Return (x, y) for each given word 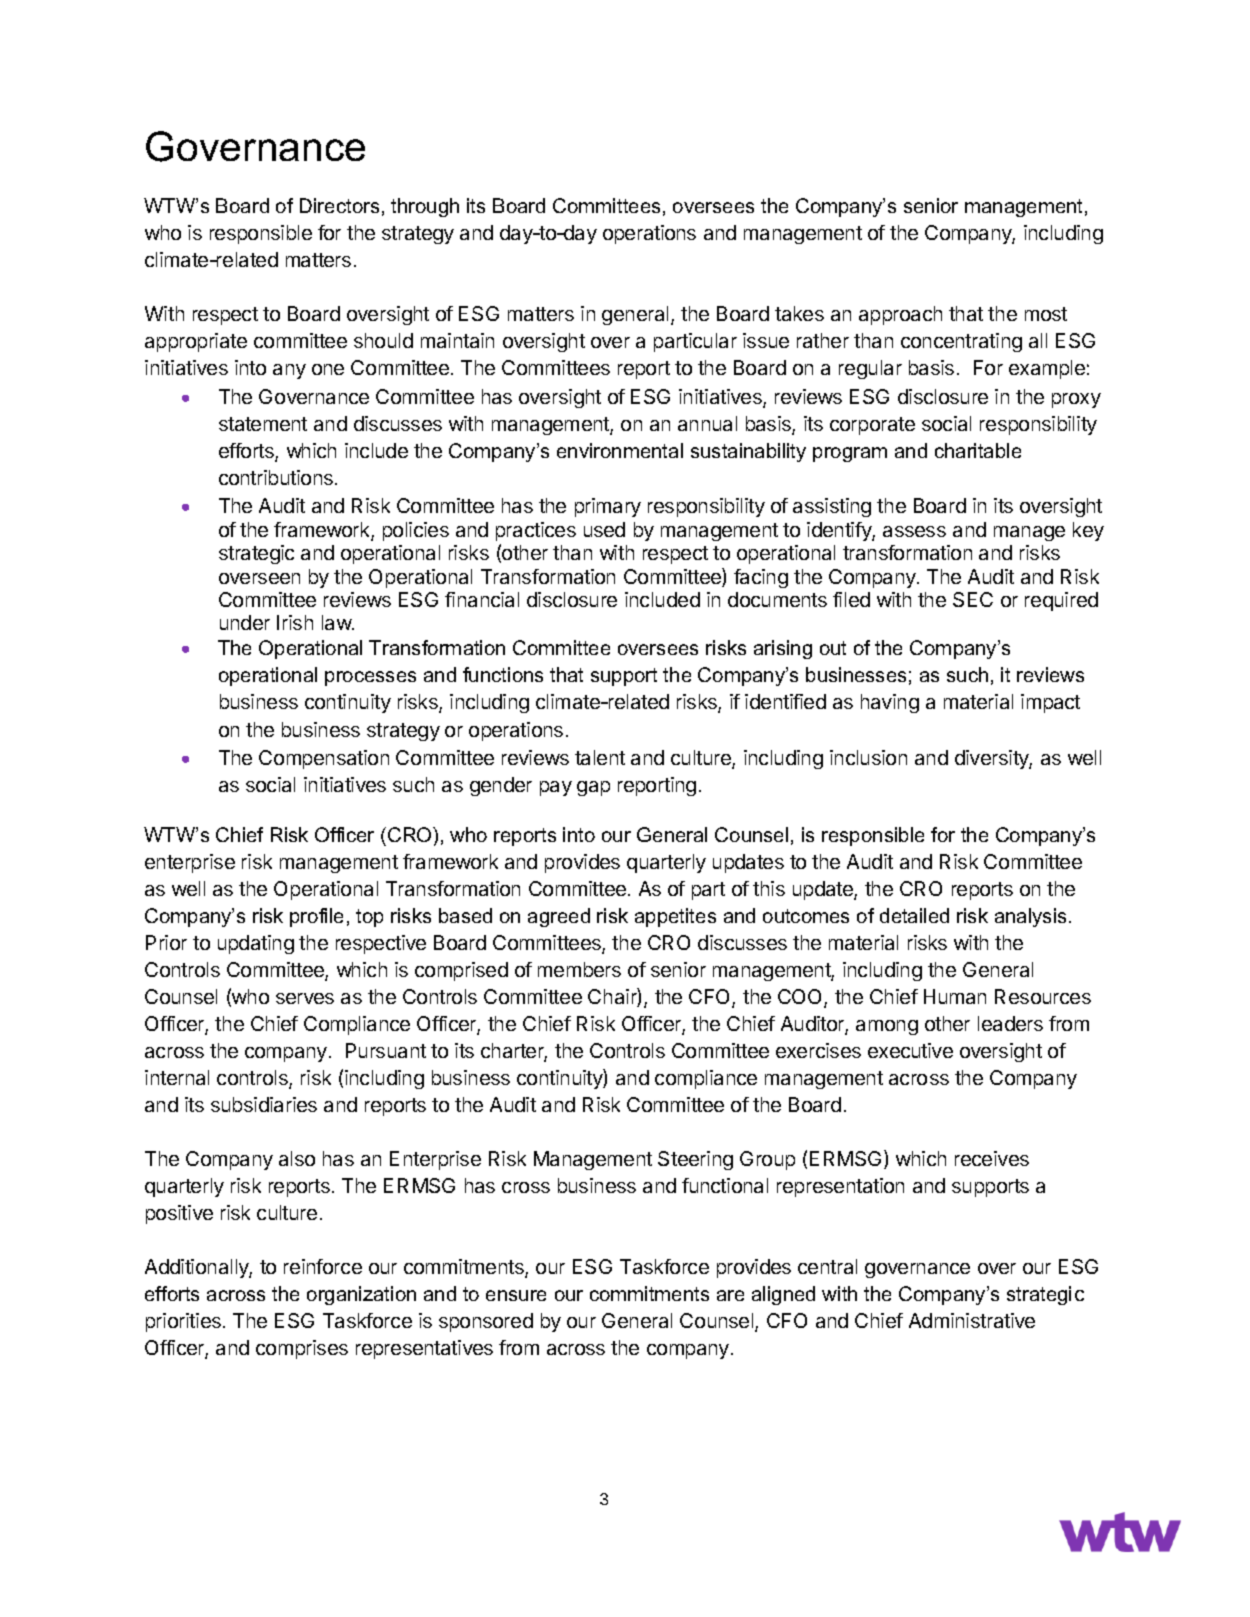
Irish (295, 622)
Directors (339, 205)
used (604, 529)
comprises (302, 1349)
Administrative (972, 1320)
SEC (973, 599)
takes (799, 313)
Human (955, 996)
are (730, 1295)
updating (256, 944)
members (579, 969)
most (1046, 314)
